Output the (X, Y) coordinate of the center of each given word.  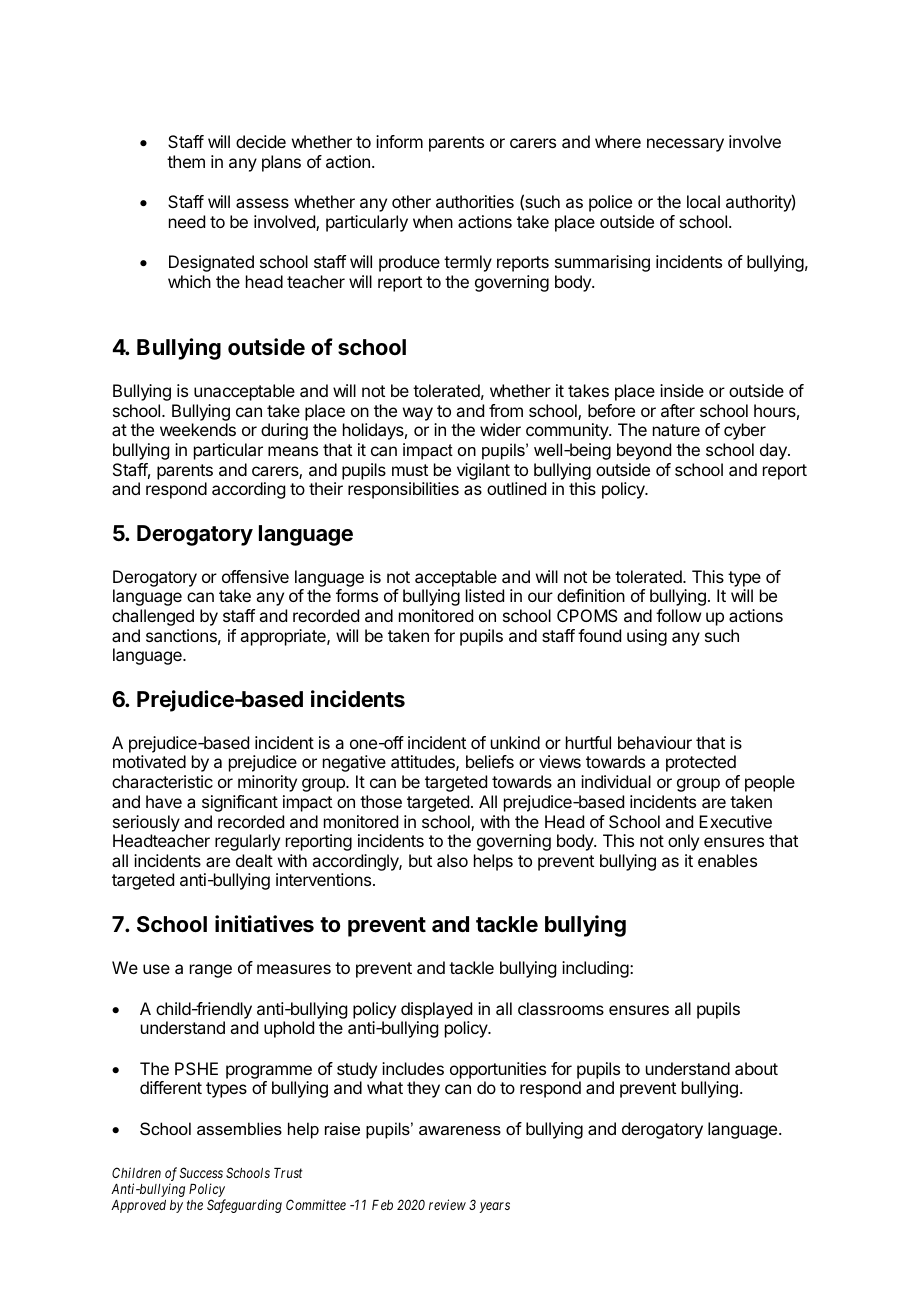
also (452, 860)
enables (727, 860)
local (703, 201)
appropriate (284, 637)
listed (485, 595)
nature (676, 430)
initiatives (264, 924)
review (447, 1204)
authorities (475, 201)
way (418, 414)
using (647, 637)
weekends (198, 429)
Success (201, 1172)
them (186, 161)
